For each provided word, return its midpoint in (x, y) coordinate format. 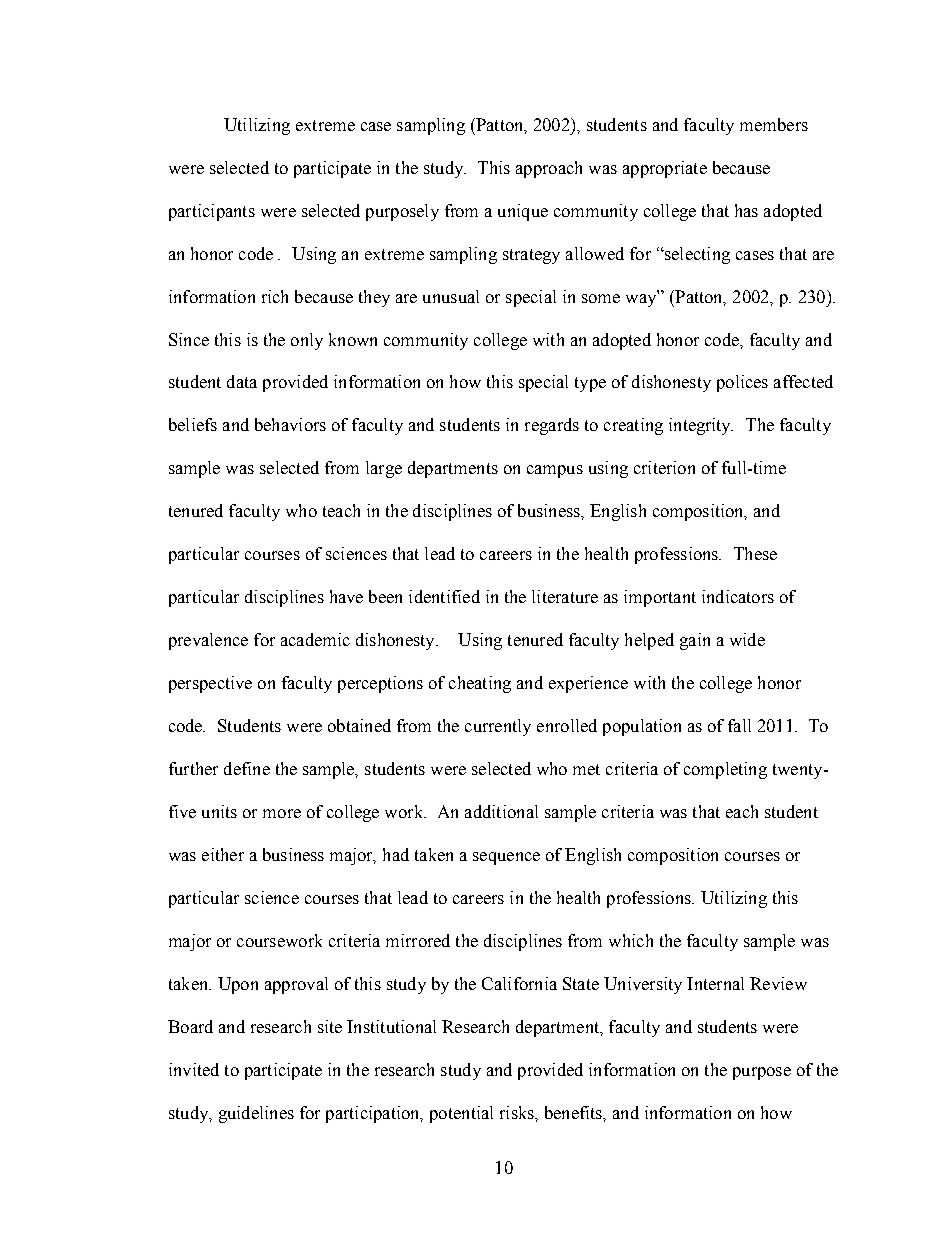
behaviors (290, 424)
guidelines (256, 1114)
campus (555, 471)
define (247, 768)
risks (518, 1112)
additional (501, 811)
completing (725, 770)
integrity (701, 426)
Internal (715, 983)
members (774, 124)
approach (549, 169)
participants (212, 212)
